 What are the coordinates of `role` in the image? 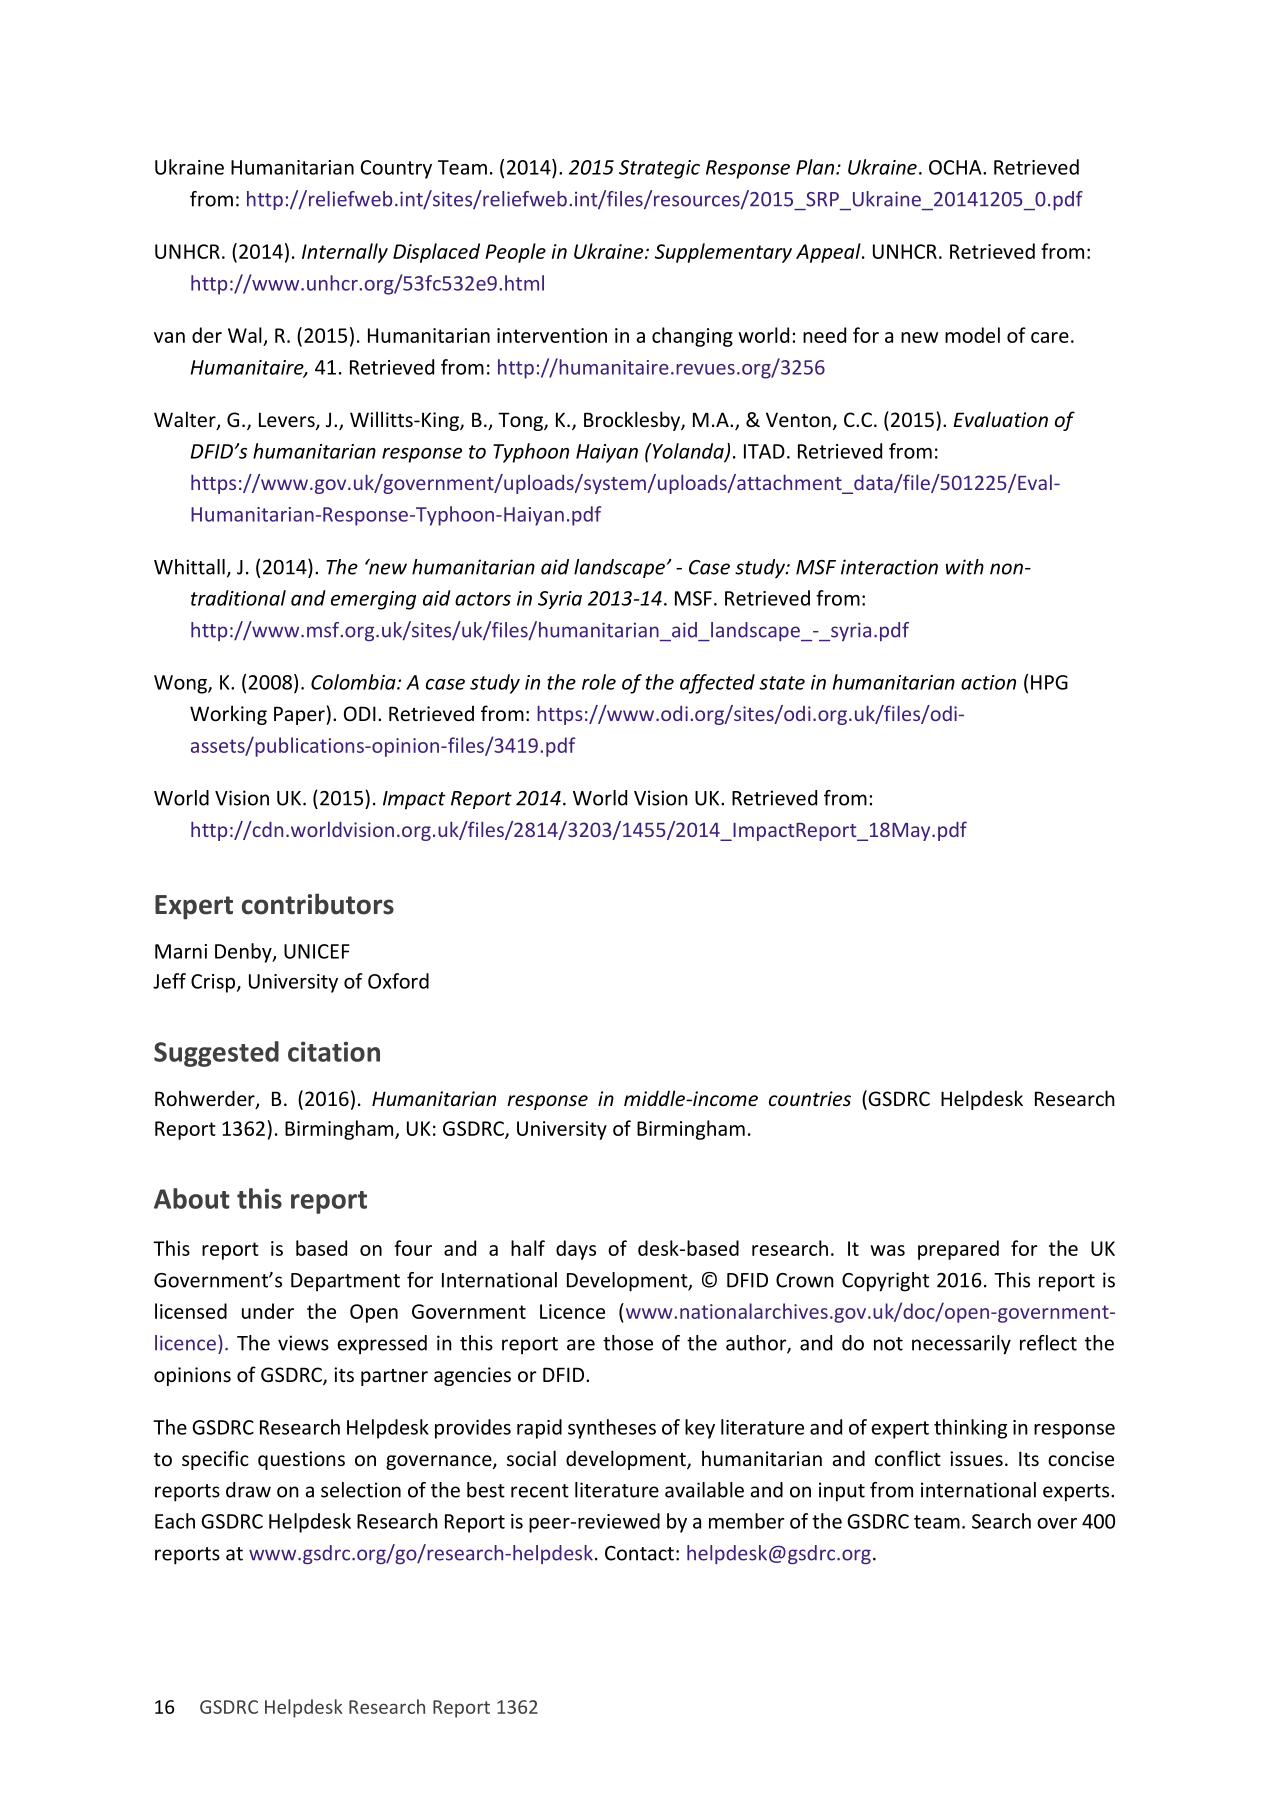 It's located at (599, 682).
